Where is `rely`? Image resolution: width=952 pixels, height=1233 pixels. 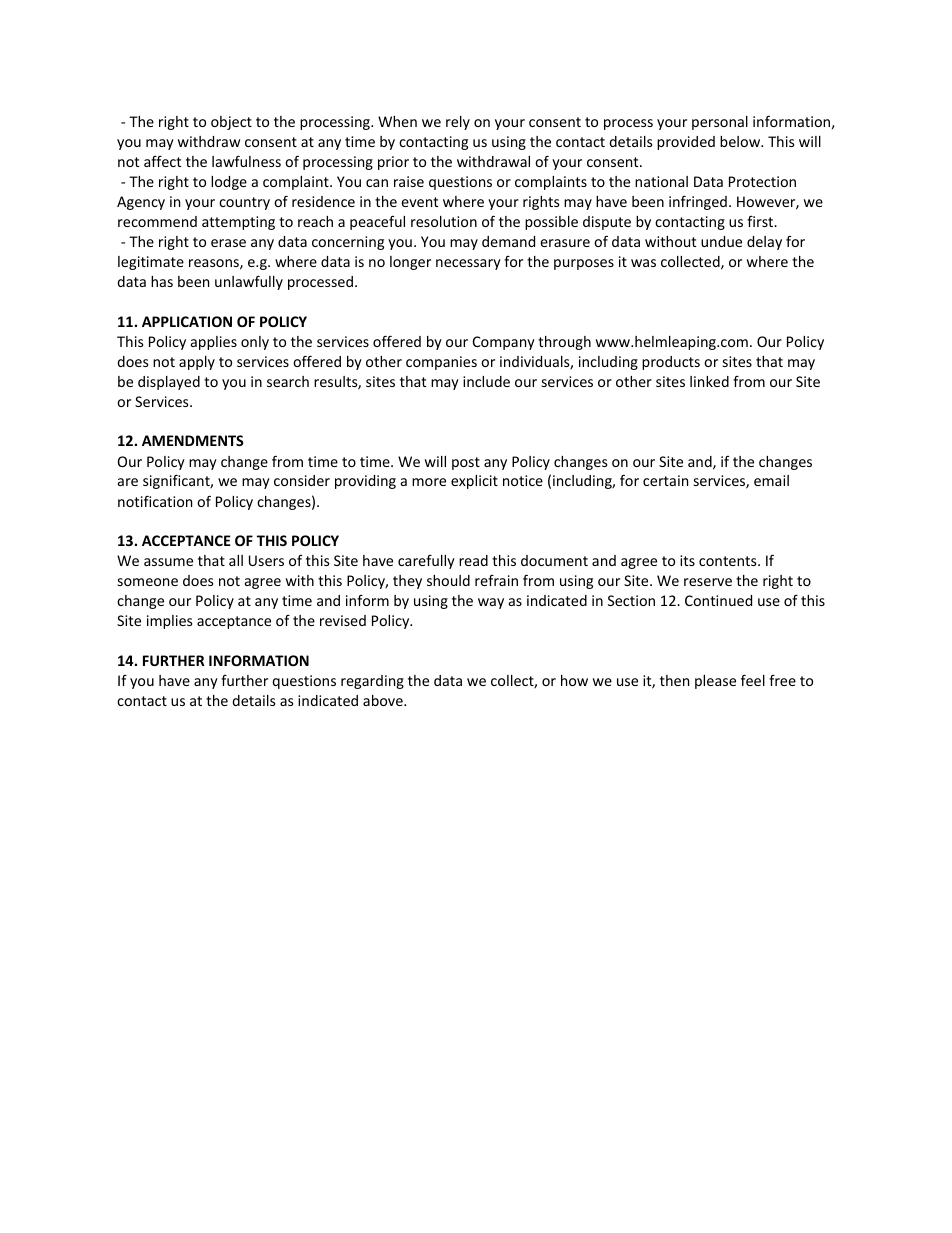 rely is located at coordinates (458, 123).
